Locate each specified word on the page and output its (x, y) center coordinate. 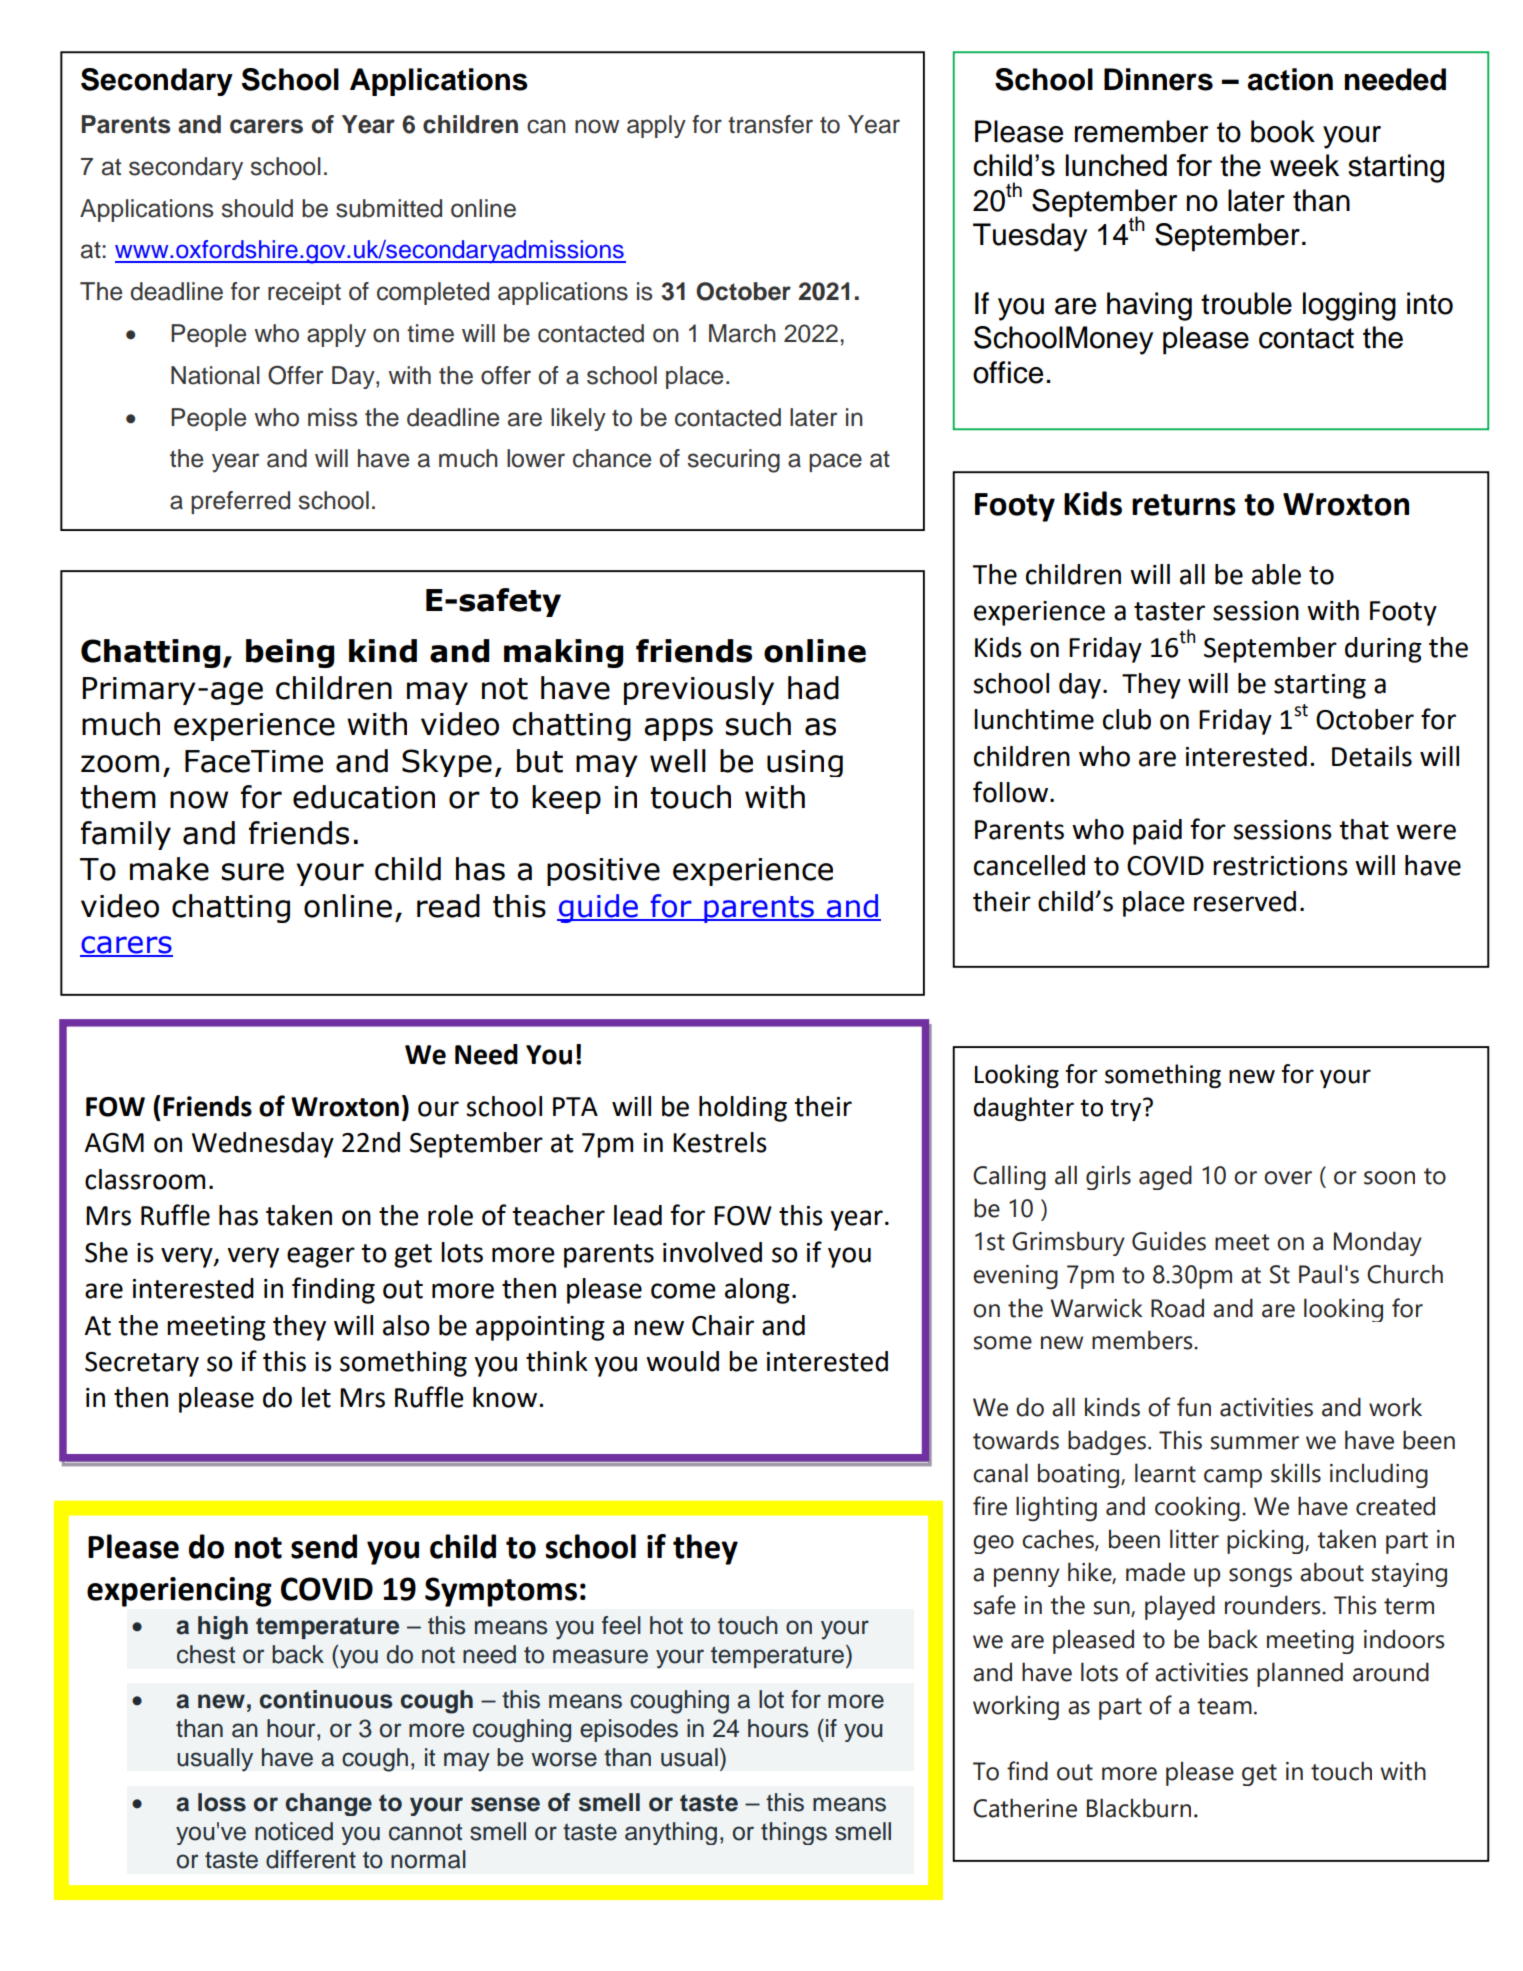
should (257, 208)
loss (222, 1802)
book (1283, 131)
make (169, 869)
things (794, 1833)
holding (743, 1109)
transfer (770, 124)
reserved (1245, 901)
